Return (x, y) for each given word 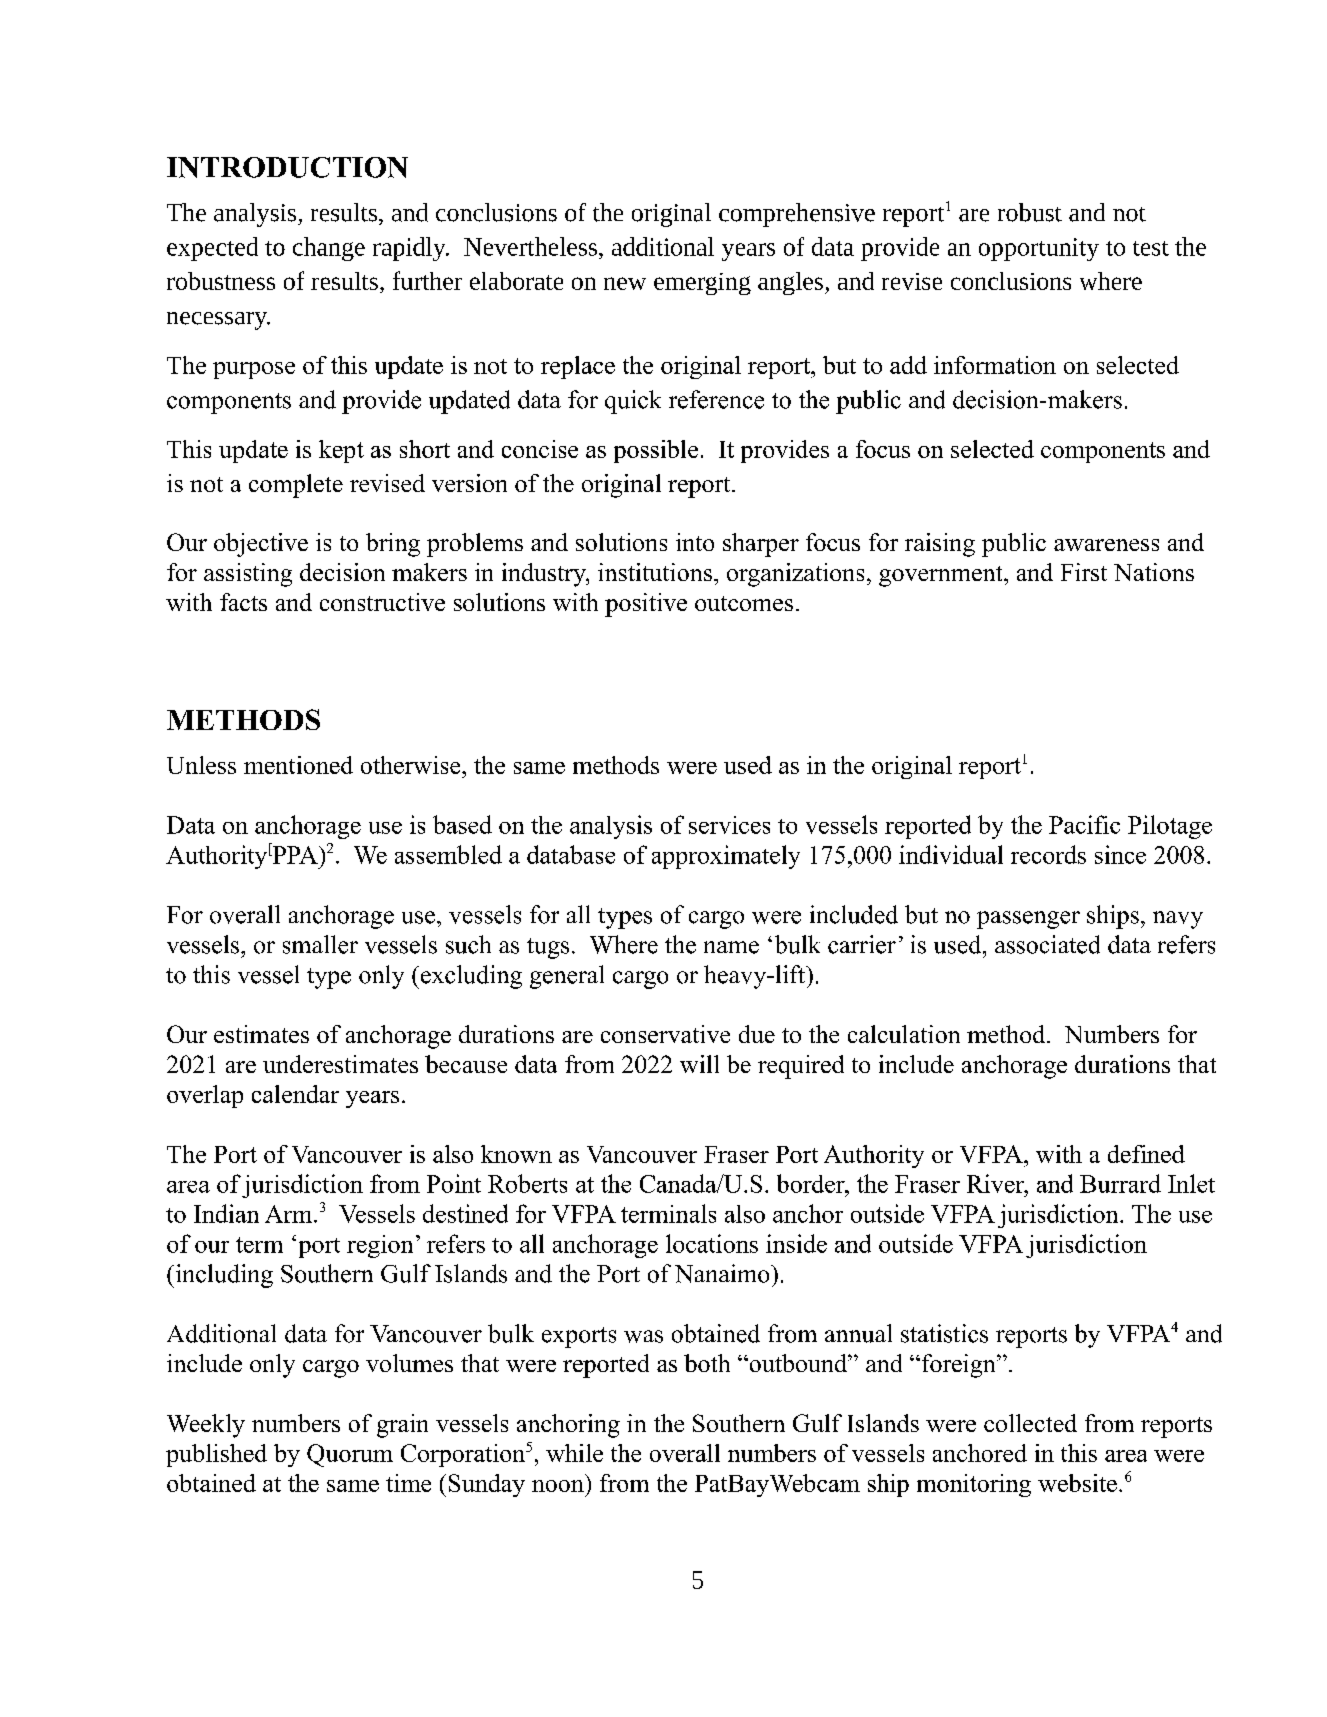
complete (296, 486)
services (729, 825)
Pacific (1084, 824)
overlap (205, 1096)
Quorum (350, 1455)
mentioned (298, 765)
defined (1146, 1154)
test (1151, 248)
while (574, 1453)
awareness (1106, 545)
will (699, 1064)
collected (1030, 1423)
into (695, 542)
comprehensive (797, 215)
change (329, 249)
